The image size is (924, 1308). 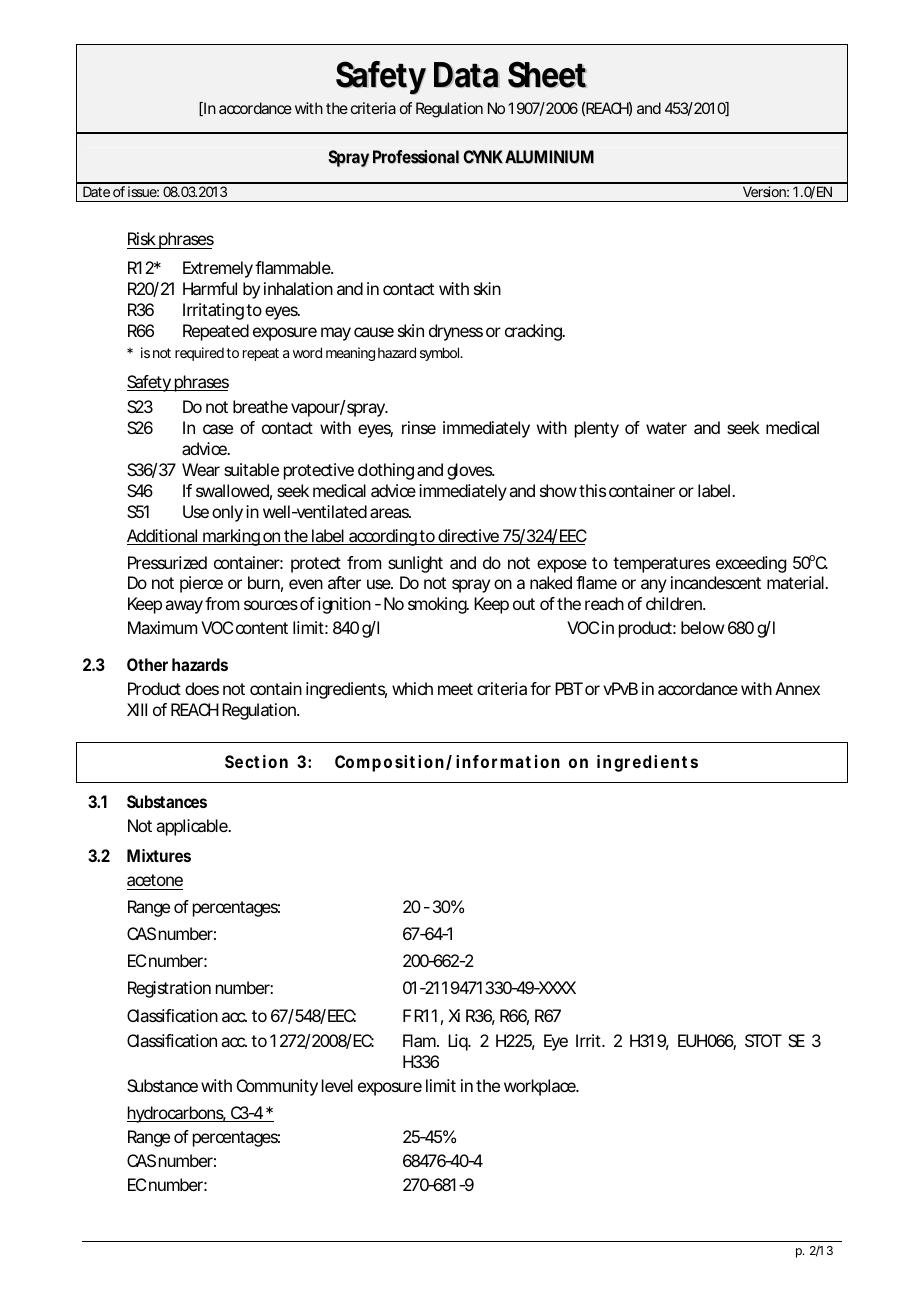 What do you see at coordinates (231, 537) in the screenshot?
I see `marking` at bounding box center [231, 537].
